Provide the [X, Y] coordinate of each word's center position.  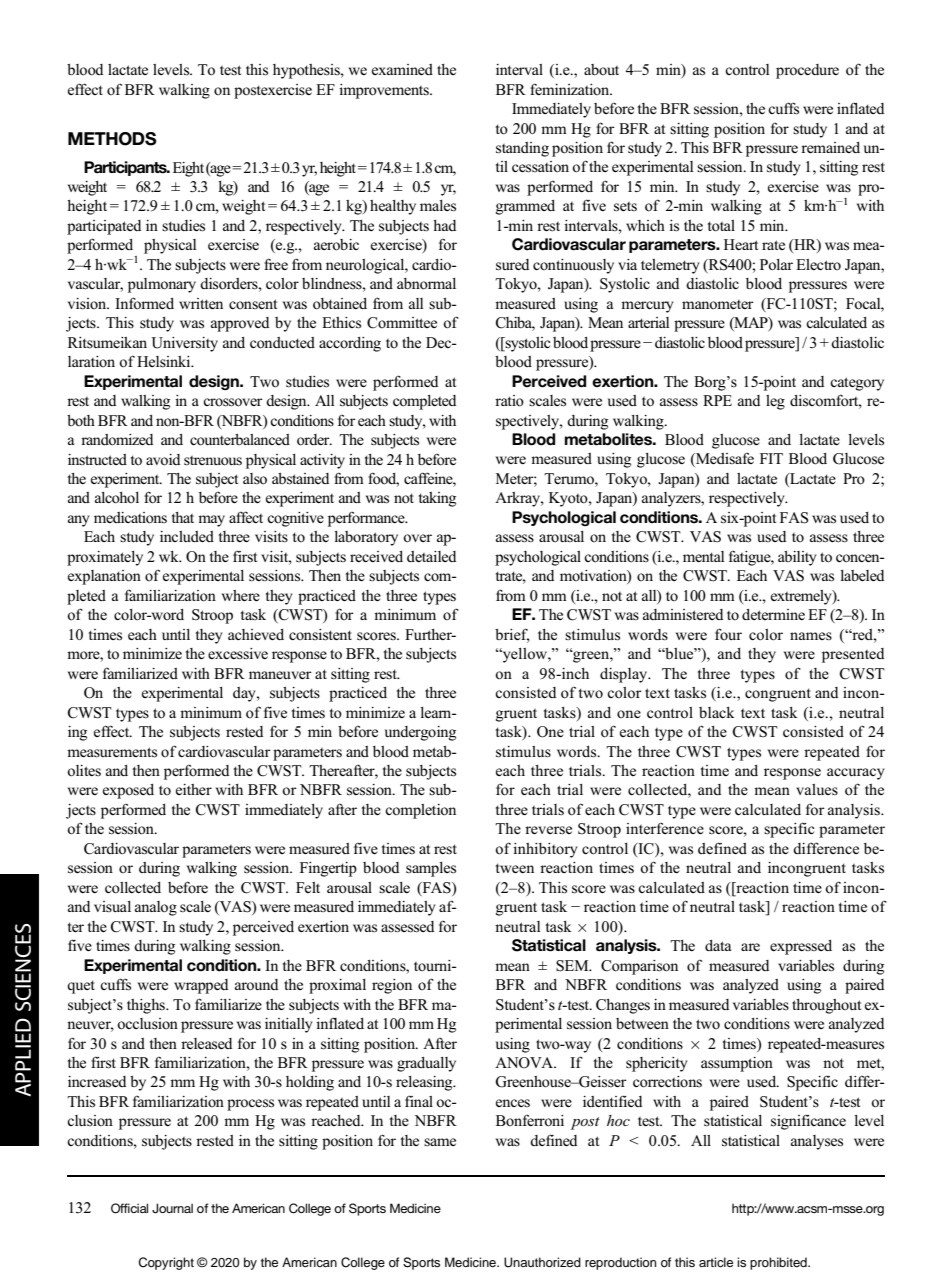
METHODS [112, 139]
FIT [771, 458]
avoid [163, 460]
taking [437, 499]
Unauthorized [542, 1262]
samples [431, 869]
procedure [807, 71]
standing [522, 149]
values [817, 789]
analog [156, 908]
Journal [172, 1208]
